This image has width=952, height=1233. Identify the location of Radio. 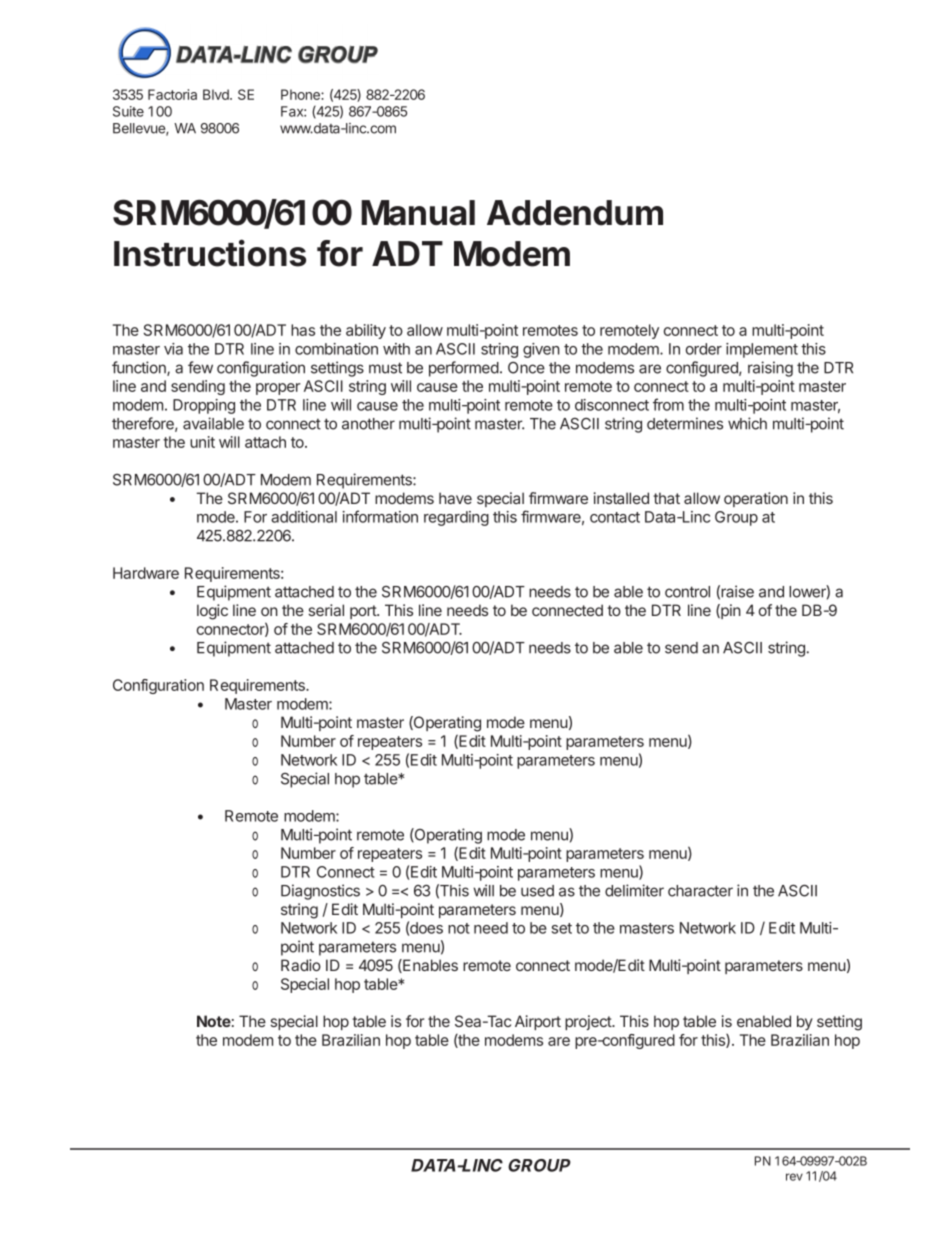
(301, 965).
